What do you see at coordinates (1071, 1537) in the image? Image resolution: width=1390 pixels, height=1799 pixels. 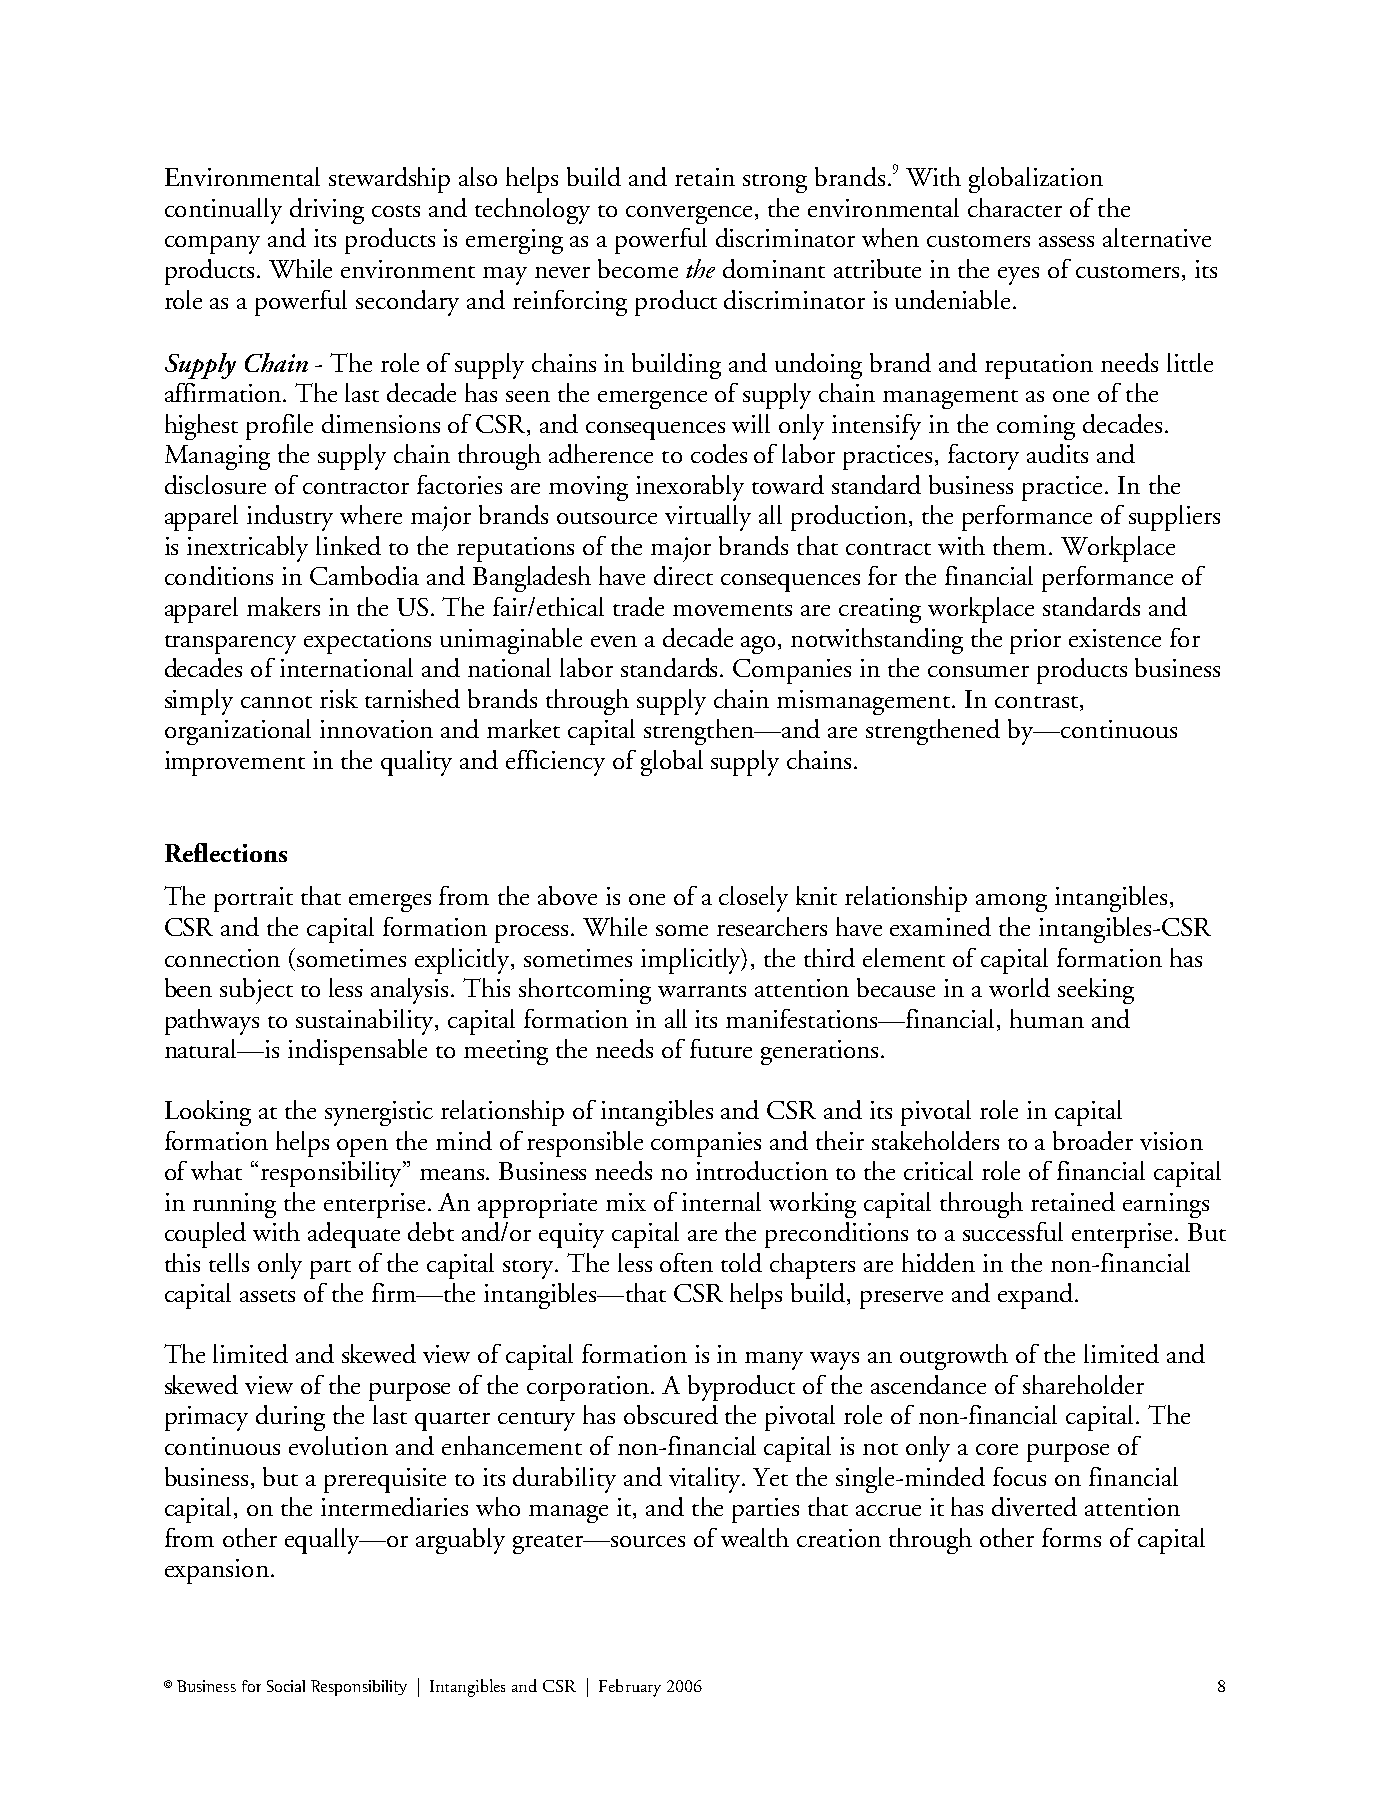 I see `forms` at bounding box center [1071, 1537].
